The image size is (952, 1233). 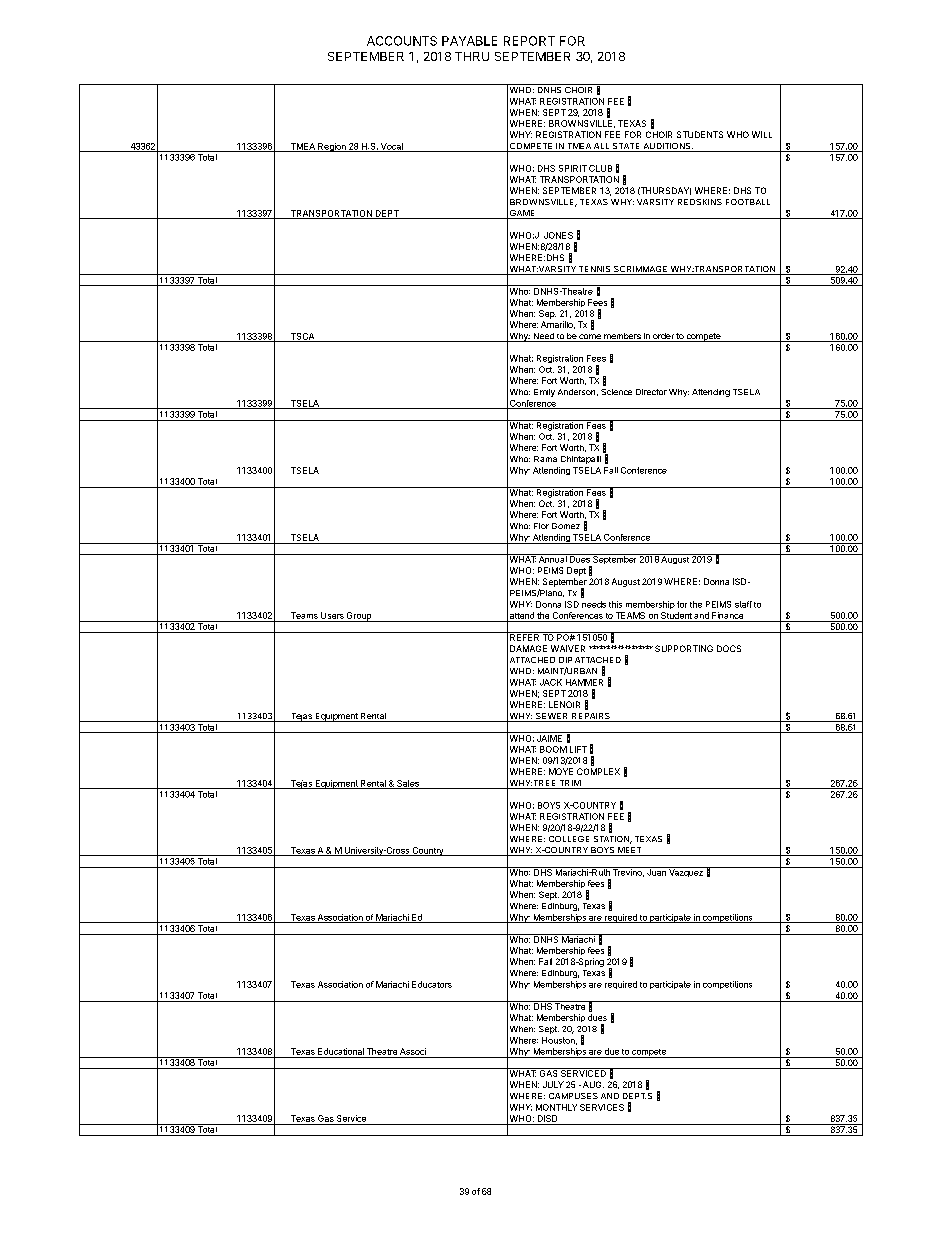 What do you see at coordinates (762, 134) in the screenshot?
I see `WILL` at bounding box center [762, 134].
